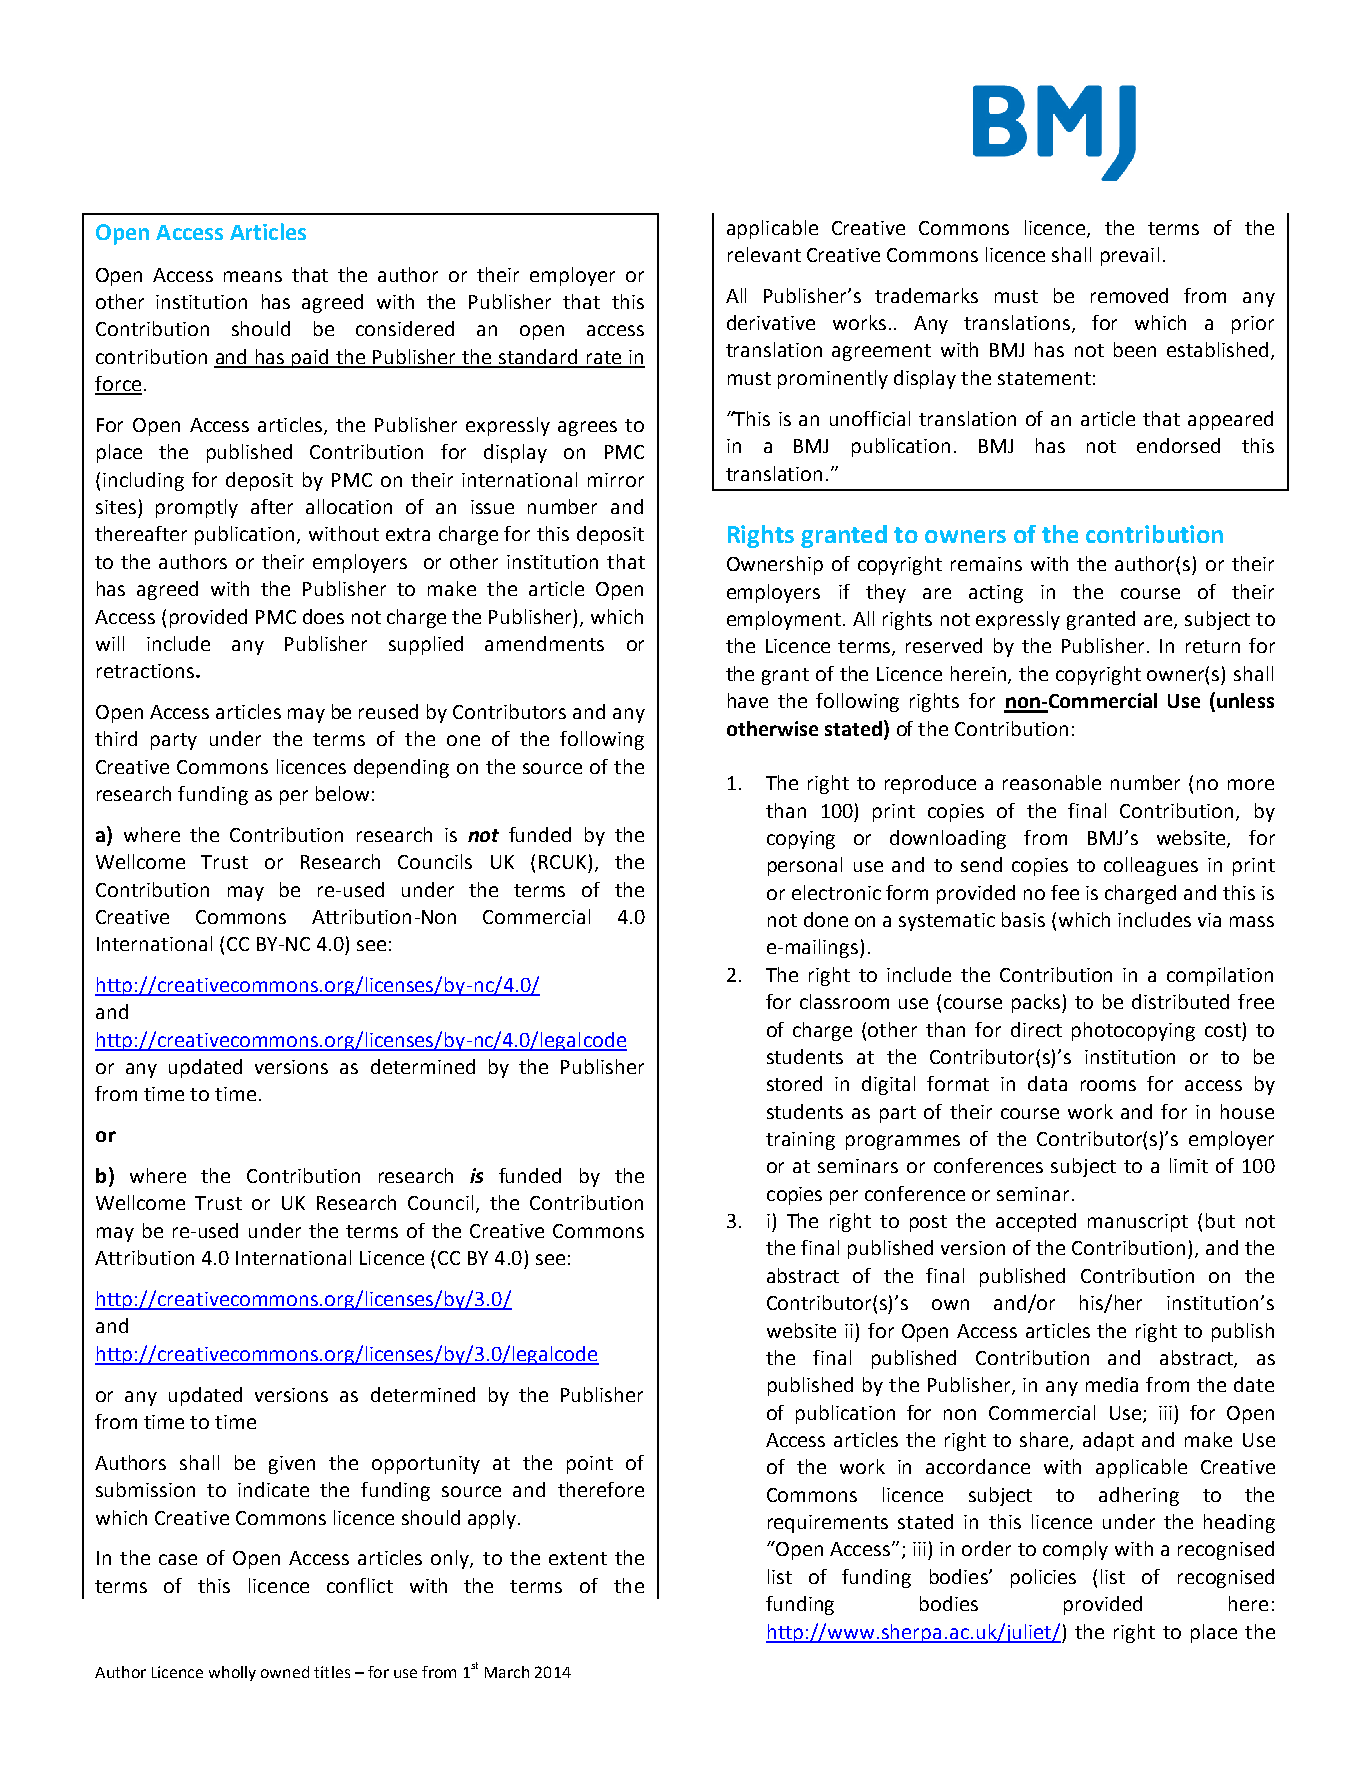  What do you see at coordinates (800, 1141) in the screenshot?
I see `training` at bounding box center [800, 1141].
